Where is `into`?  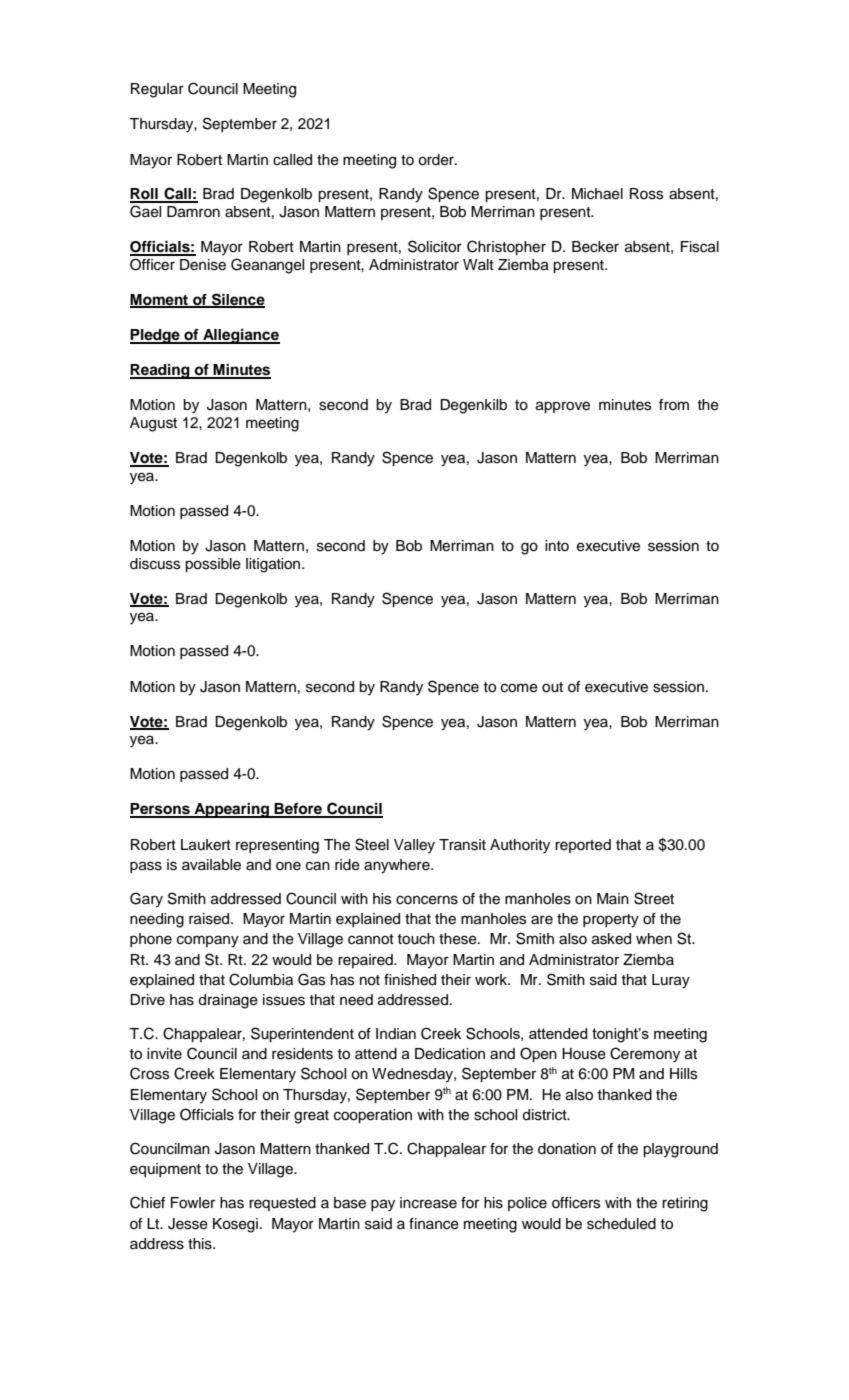 into is located at coordinates (557, 546).
